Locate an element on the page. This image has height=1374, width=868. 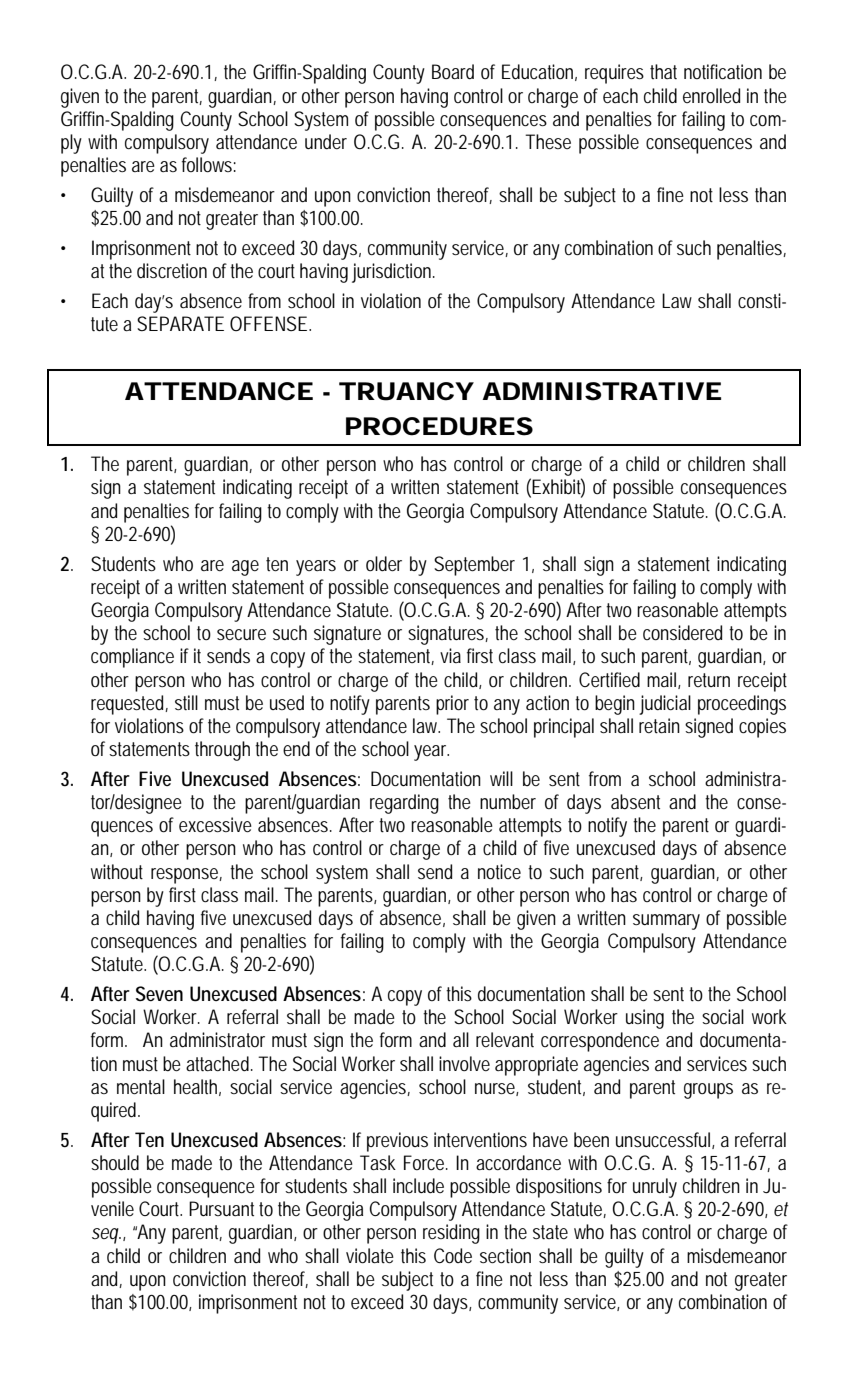
unruly is located at coordinates (655, 1188).
